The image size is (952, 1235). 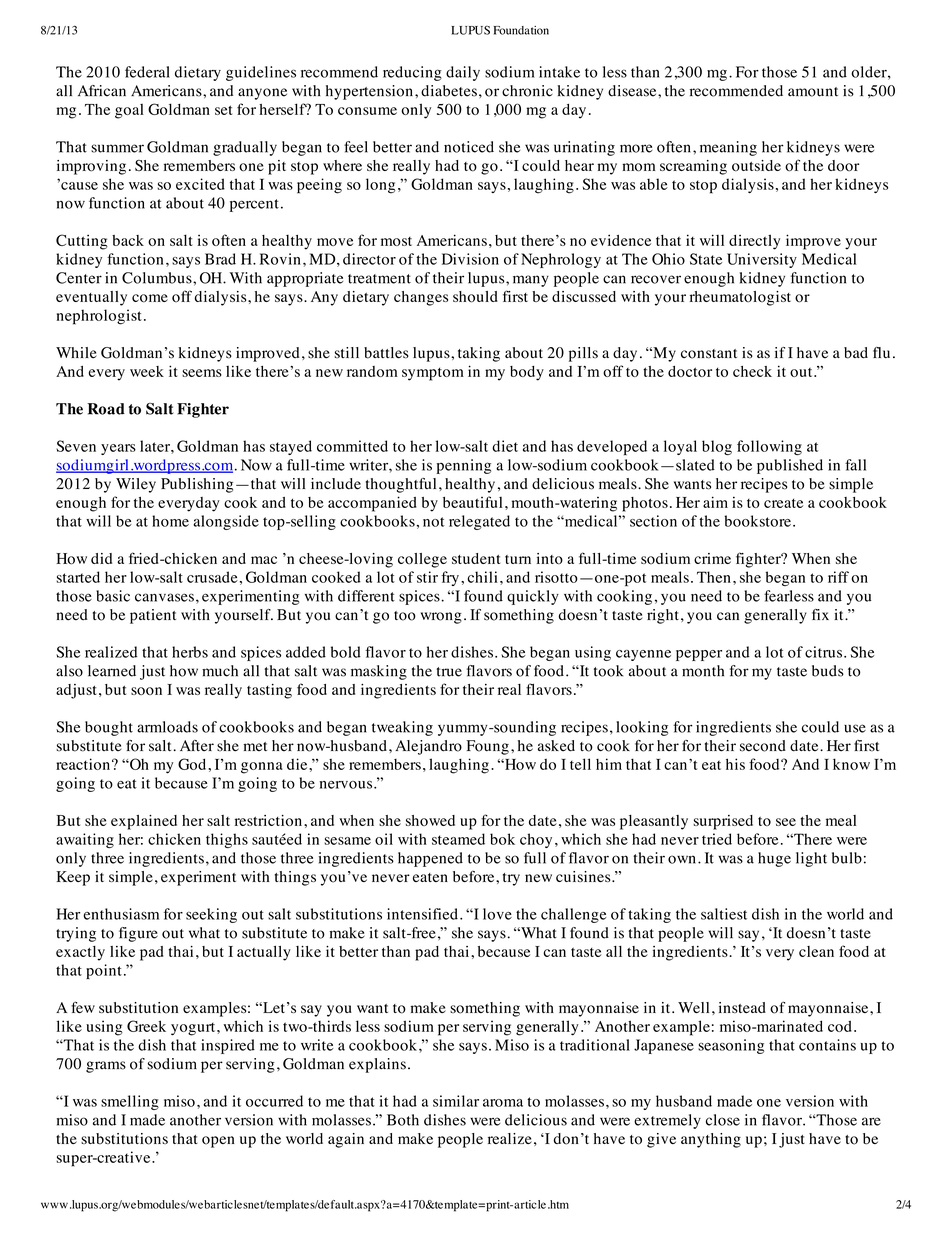 What do you see at coordinates (813, 92) in the document?
I see `amount` at bounding box center [813, 92].
